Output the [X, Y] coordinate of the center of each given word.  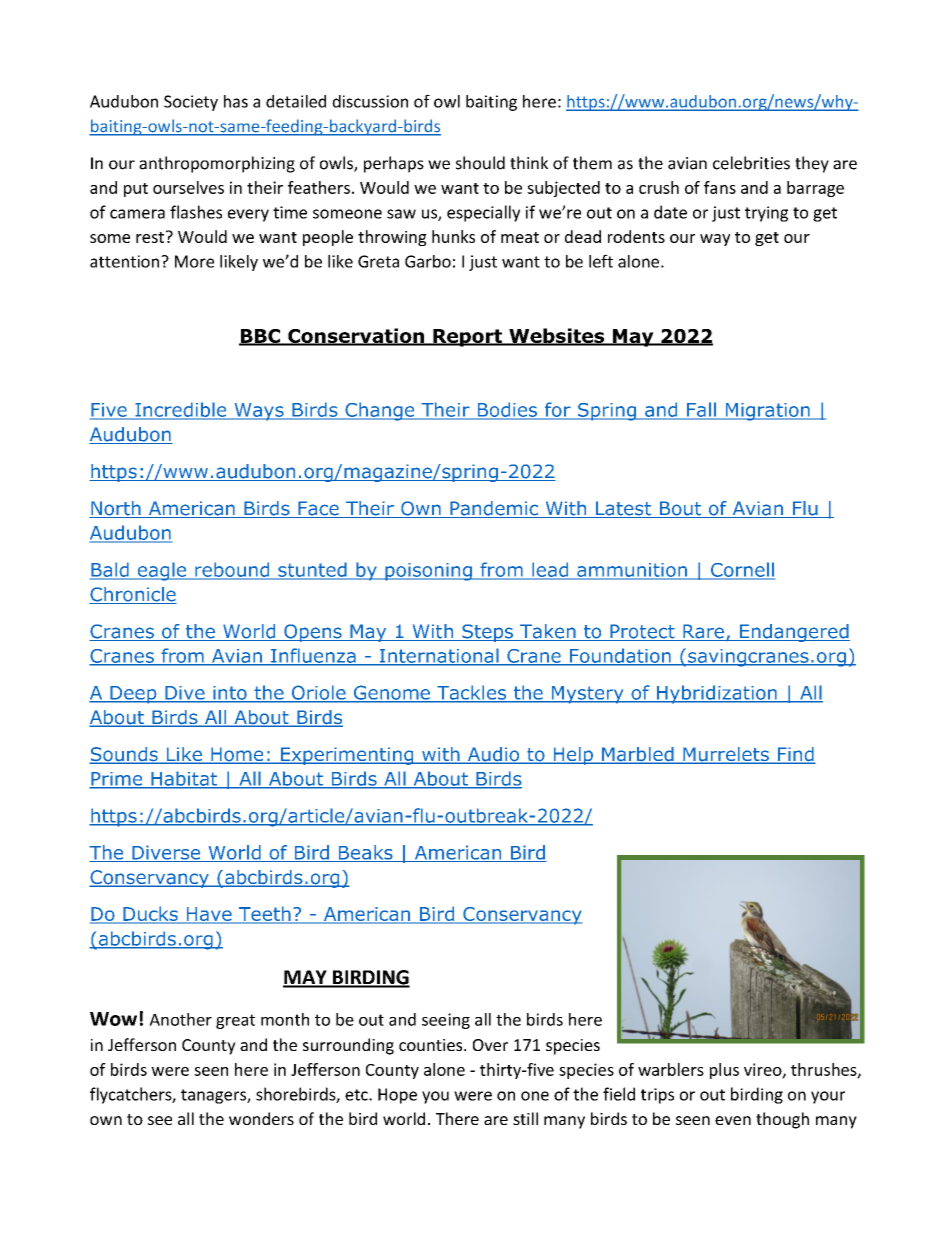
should [480, 163]
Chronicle [133, 595]
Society [191, 103]
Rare [703, 632]
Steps [487, 633]
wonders [261, 1118]
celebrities [751, 163]
